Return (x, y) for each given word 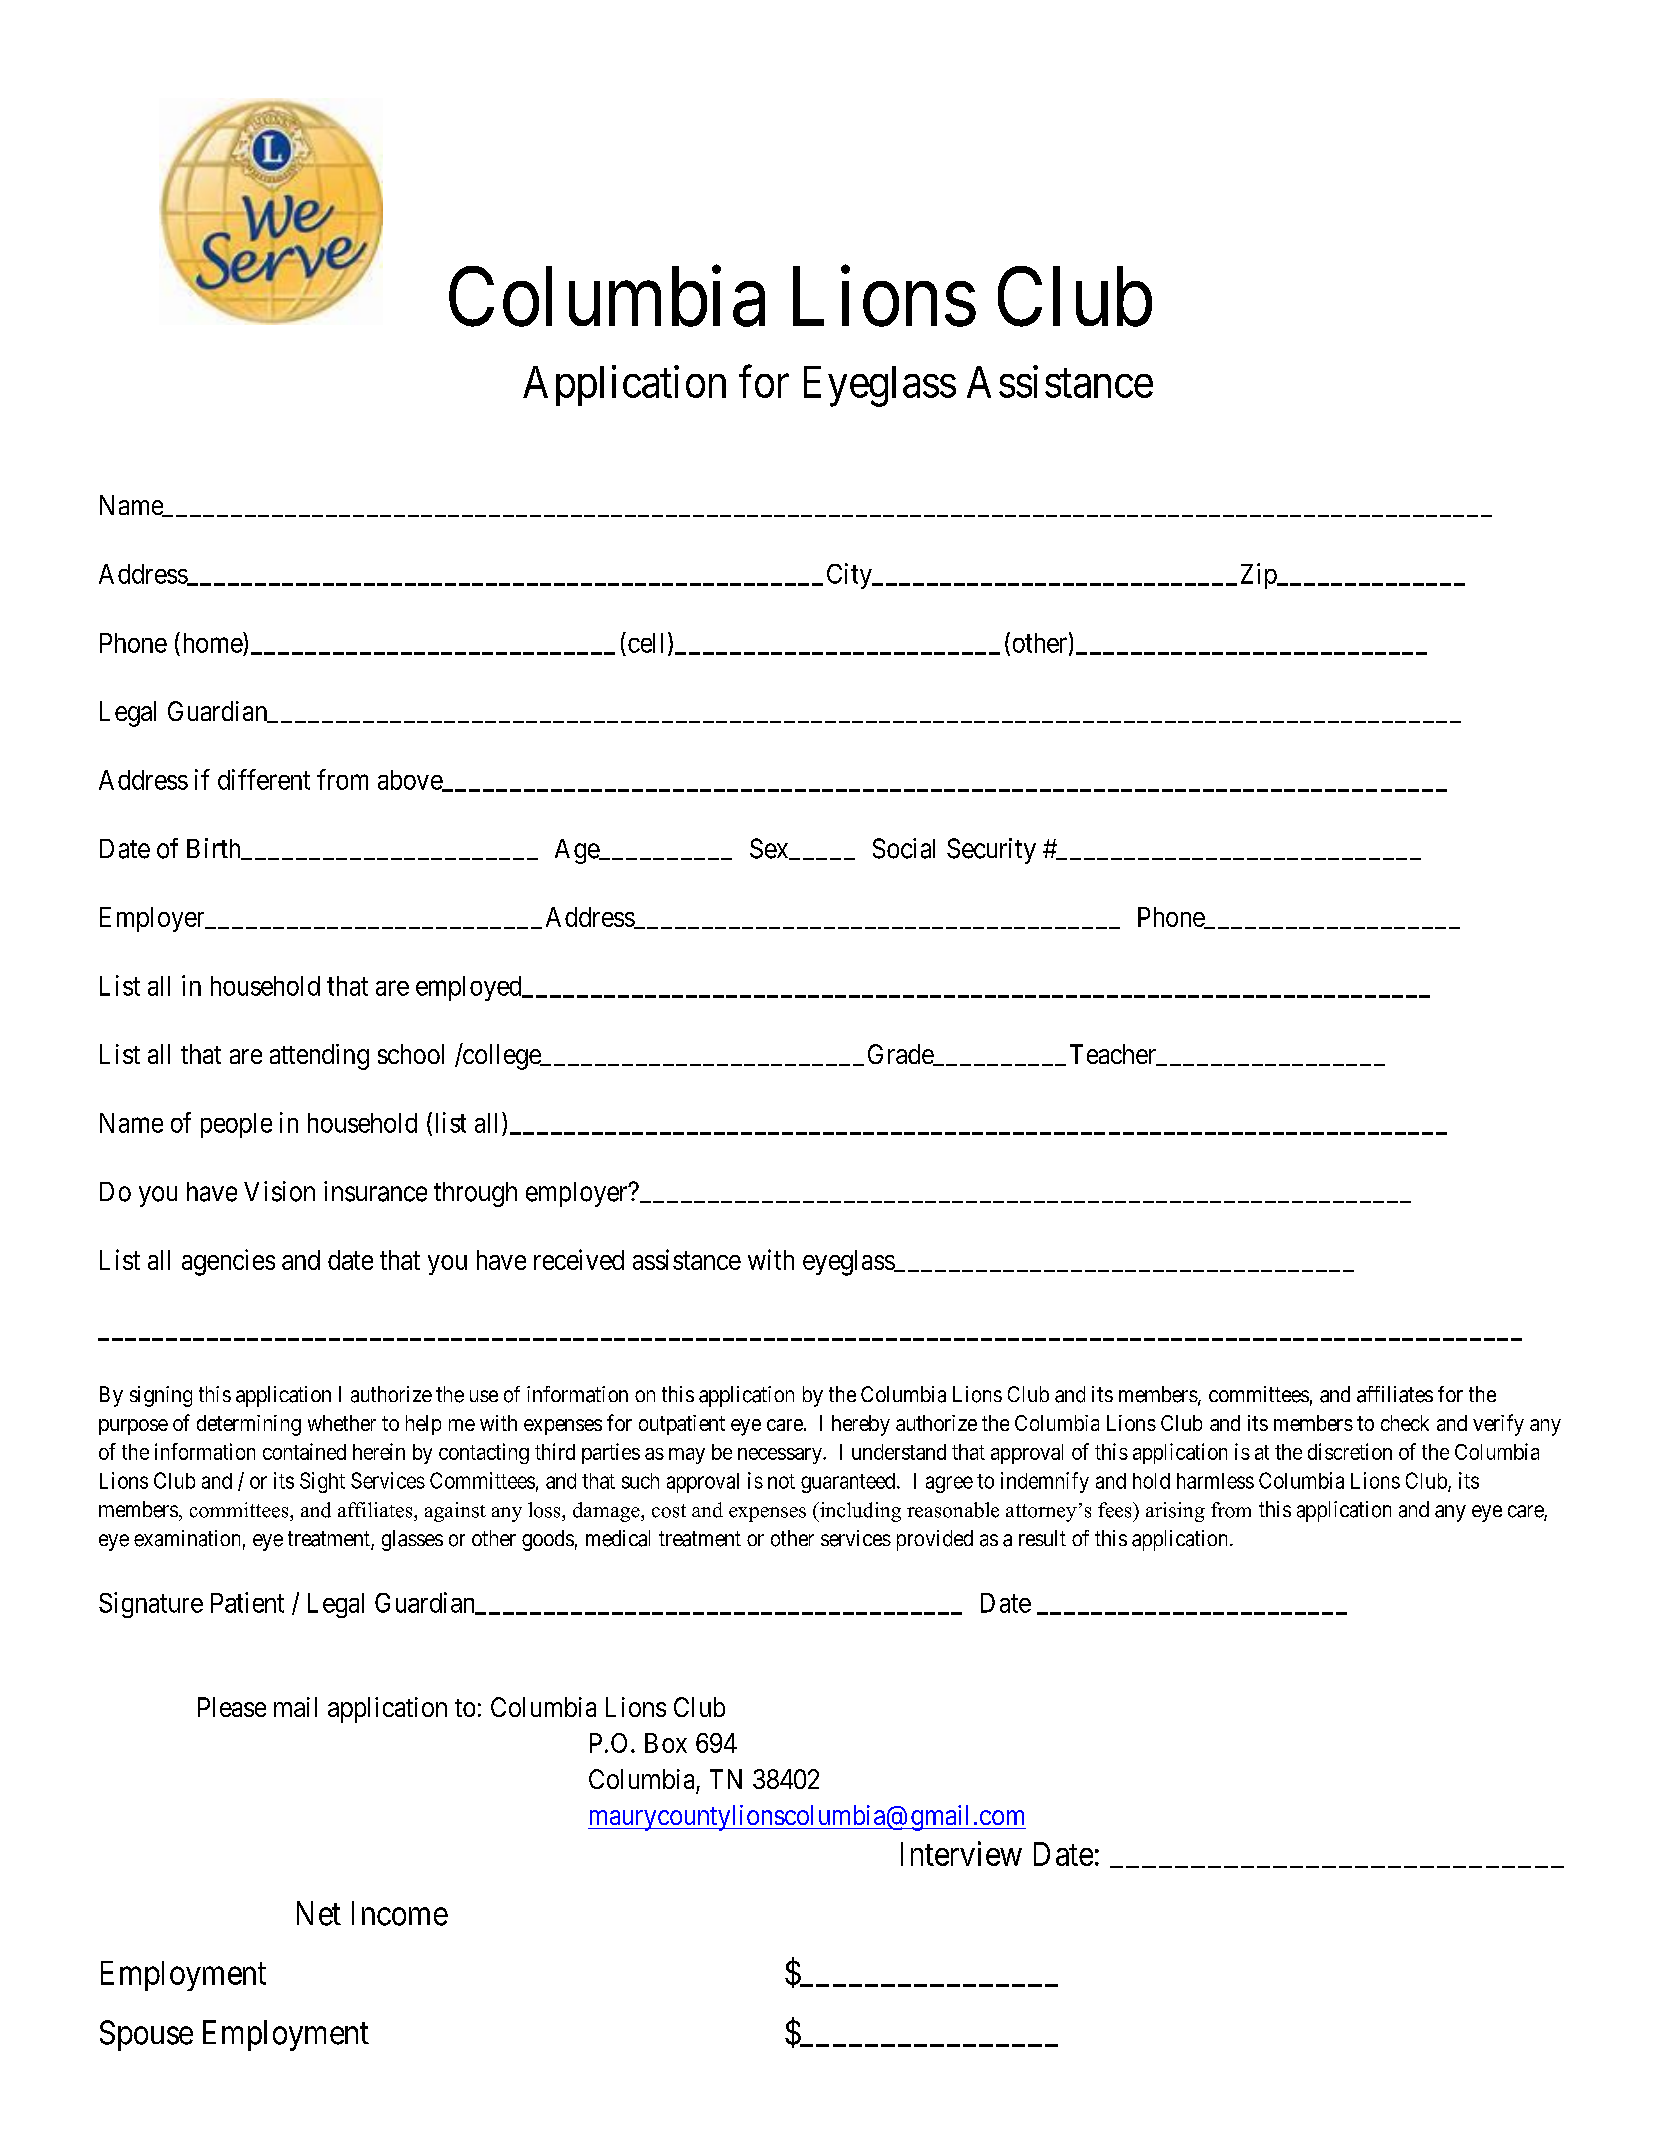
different (264, 779)
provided (935, 1540)
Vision (279, 1191)
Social (904, 848)
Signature (151, 1605)
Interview (961, 1853)
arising (1175, 1512)
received (579, 1259)
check (1405, 1423)
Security (991, 851)
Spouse (146, 2035)
